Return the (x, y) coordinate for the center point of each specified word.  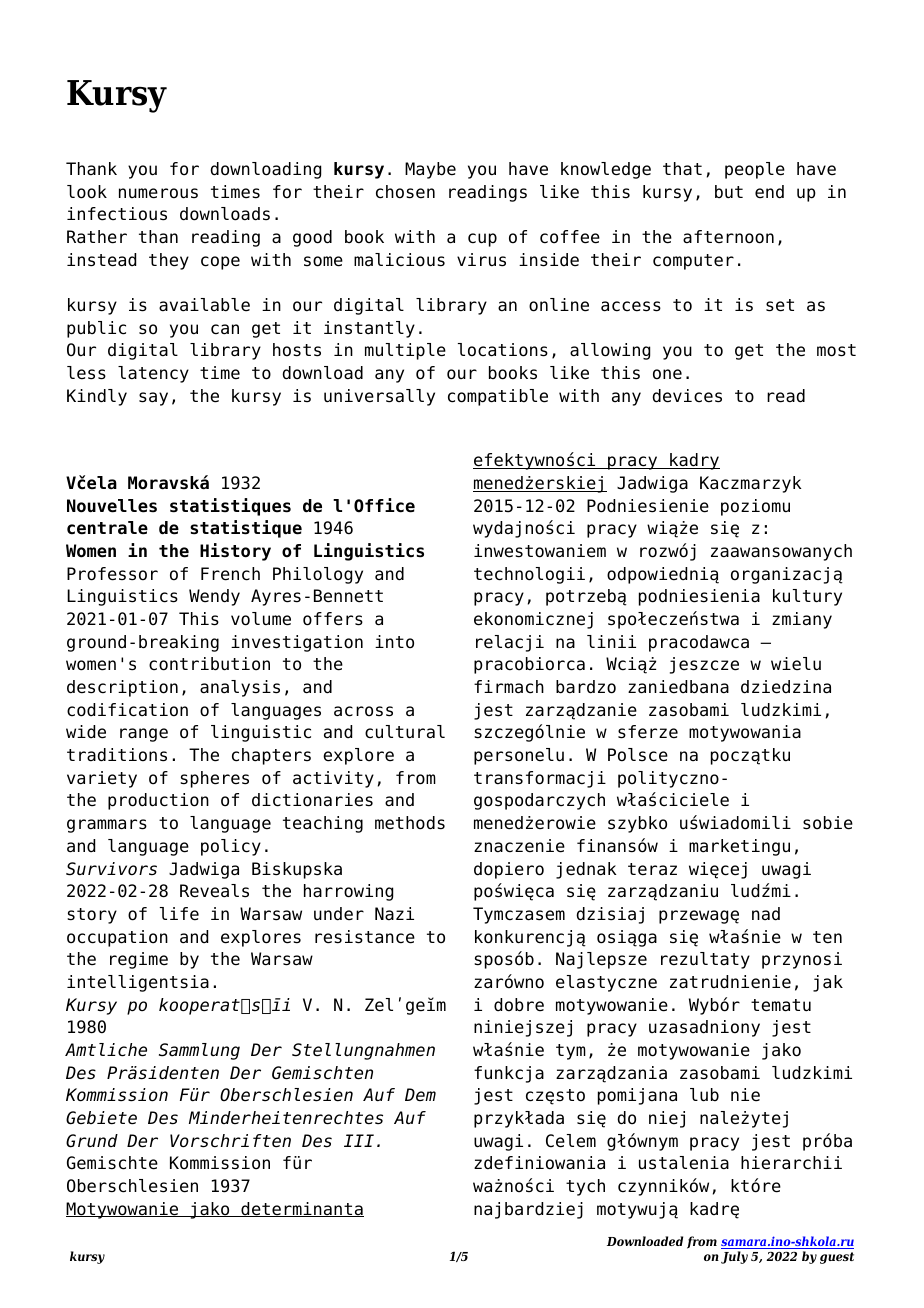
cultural (405, 732)
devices (687, 396)
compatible (498, 397)
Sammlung (199, 1051)
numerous (158, 193)
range (144, 735)
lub (704, 1095)
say (153, 399)
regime (139, 960)
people (755, 170)
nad (766, 914)
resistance (365, 937)
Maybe (430, 170)
